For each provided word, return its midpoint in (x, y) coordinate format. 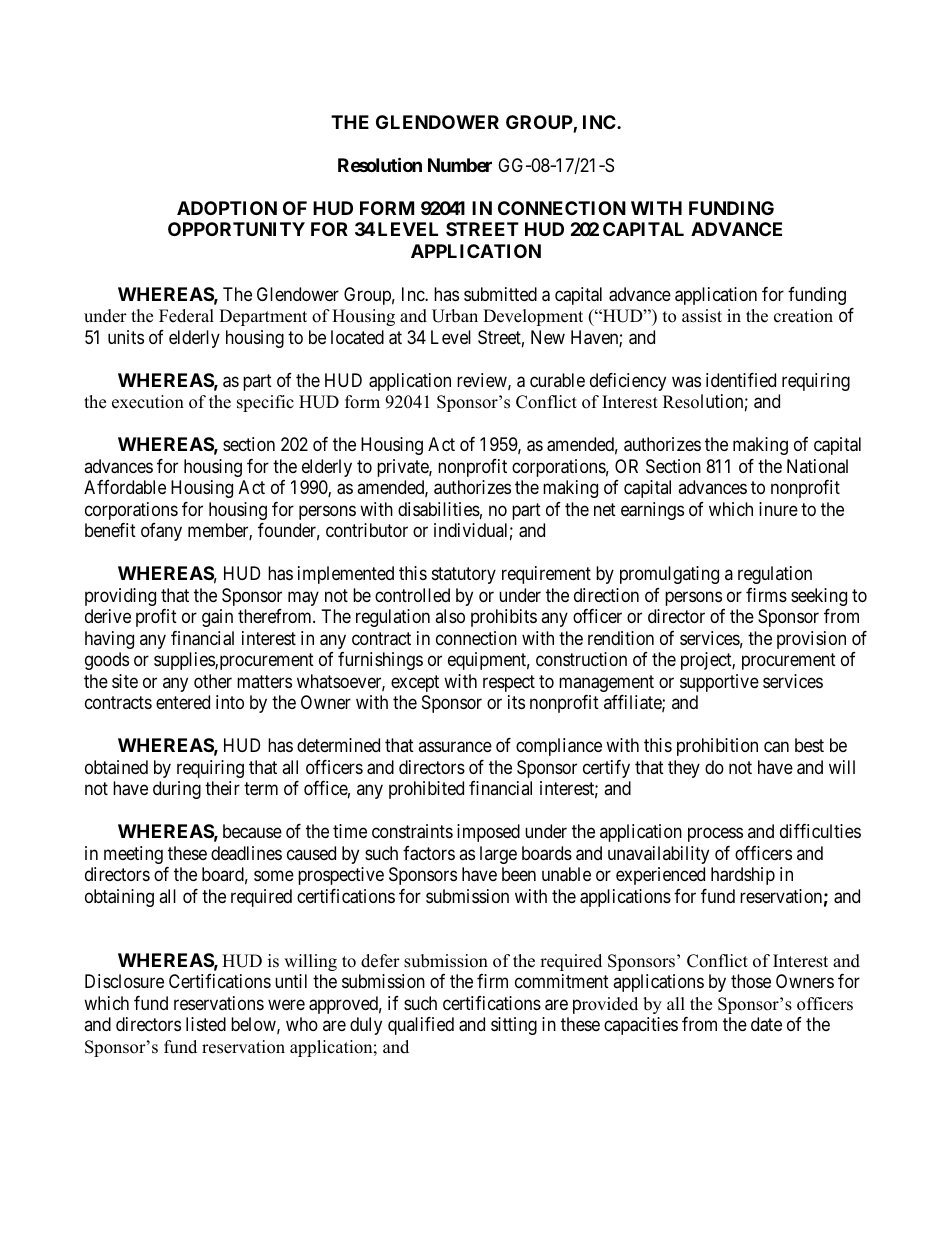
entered (183, 702)
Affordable (125, 487)
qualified (421, 1026)
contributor (367, 530)
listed (206, 1024)
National (817, 466)
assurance (455, 747)
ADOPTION (227, 208)
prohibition (717, 747)
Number (460, 165)
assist (702, 316)
